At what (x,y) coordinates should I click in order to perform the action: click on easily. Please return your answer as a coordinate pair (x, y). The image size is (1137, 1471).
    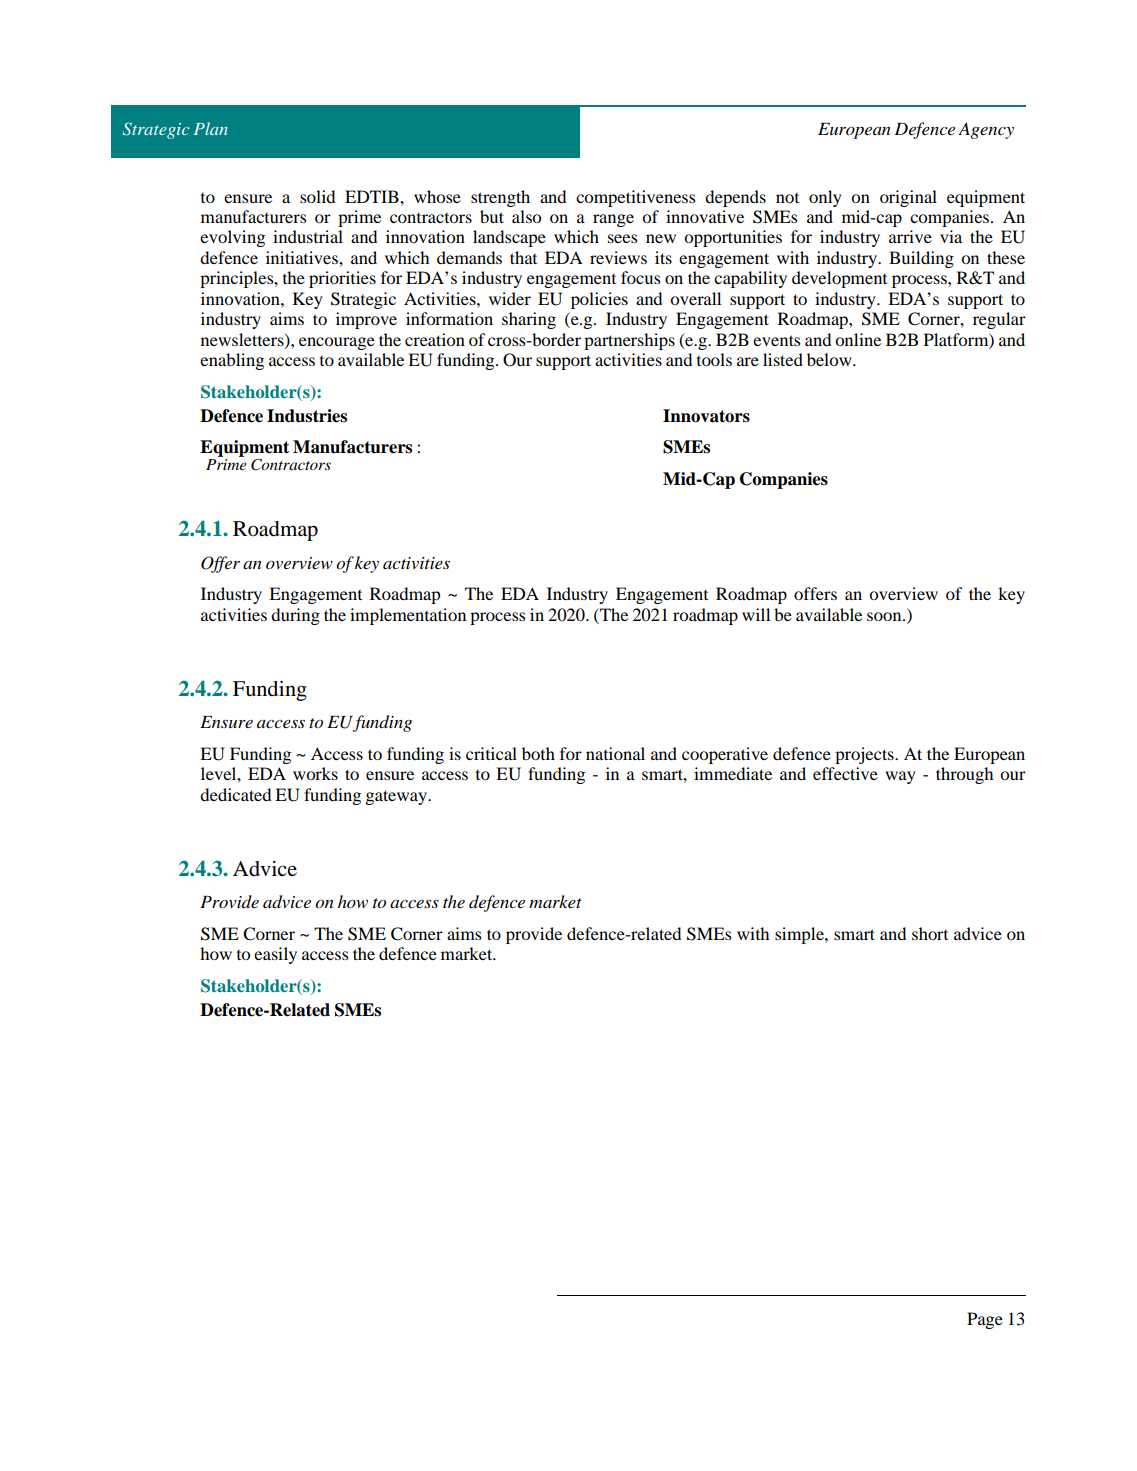
    Looking at the image, I should click on (275, 955).
